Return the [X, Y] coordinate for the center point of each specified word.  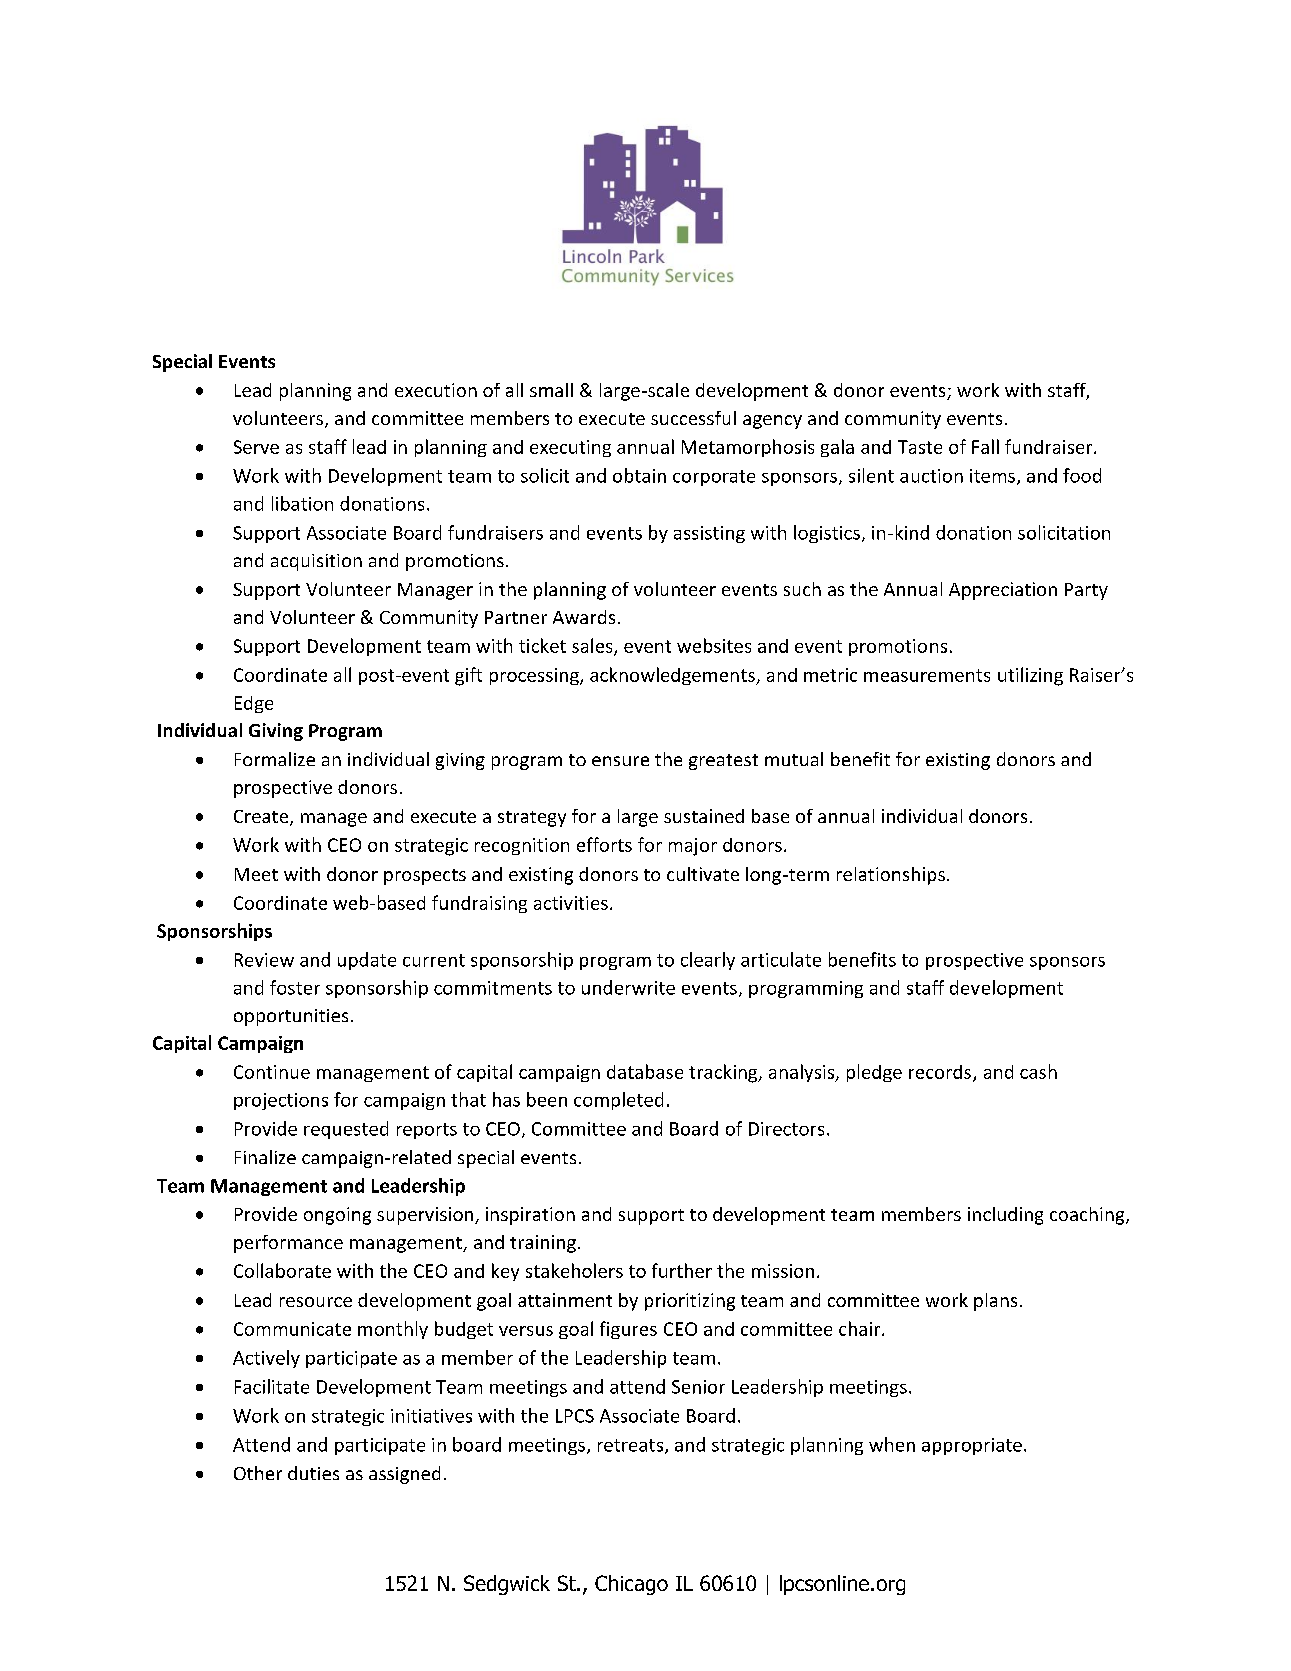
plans [995, 1302]
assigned [404, 1475]
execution [436, 390]
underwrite [628, 987]
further [682, 1270]
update [367, 961]
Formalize [275, 759]
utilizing [1030, 676]
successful [693, 418]
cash [1038, 1071]
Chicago [631, 1585]
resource [316, 1302]
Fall [985, 446]
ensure [620, 761]
